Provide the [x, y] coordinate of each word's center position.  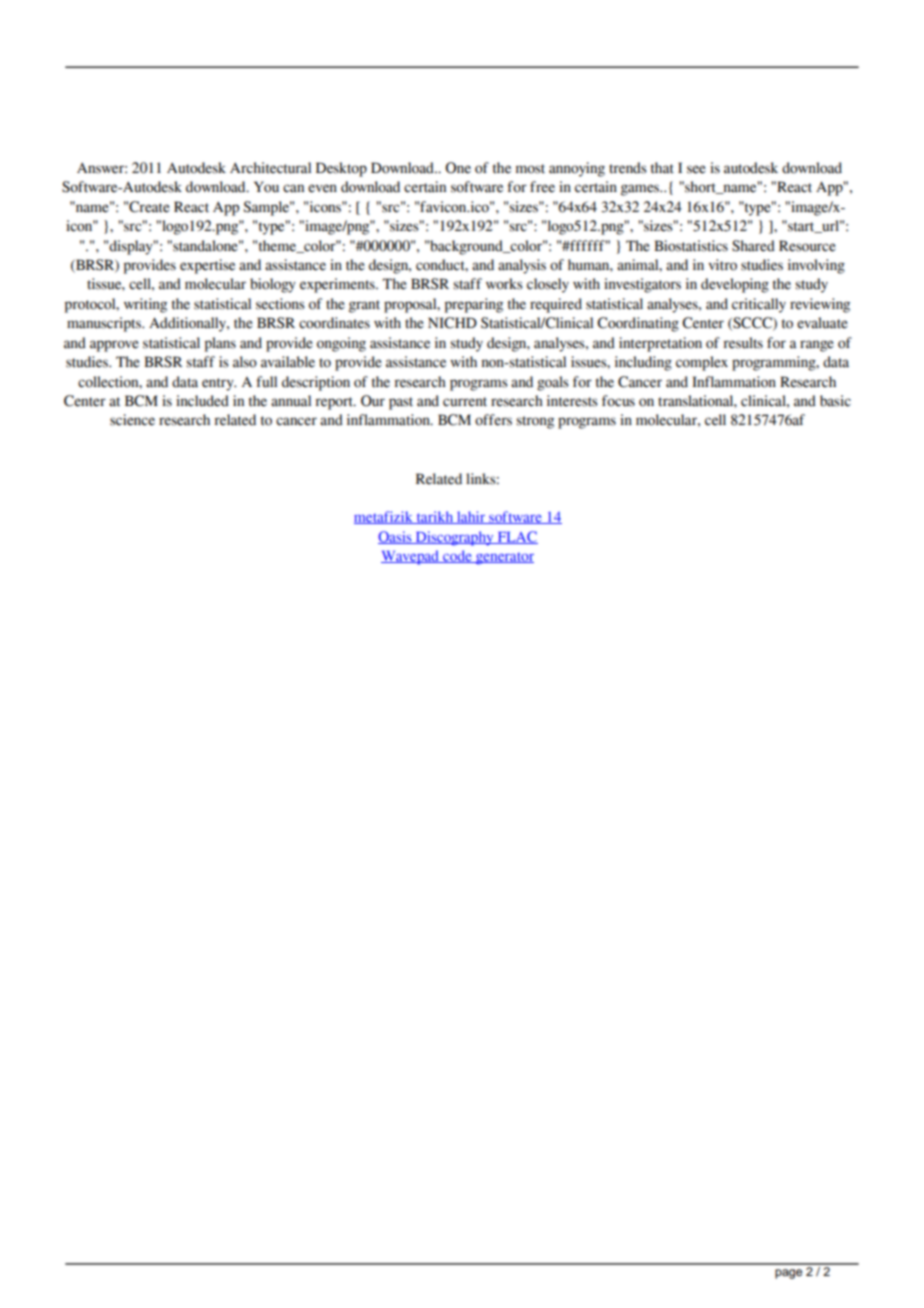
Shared [753, 246]
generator [504, 559]
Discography [454, 538]
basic [835, 401]
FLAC [516, 537]
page [788, 1274]
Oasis [396, 537]
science [132, 420]
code [457, 556]
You [266, 187]
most [530, 169]
